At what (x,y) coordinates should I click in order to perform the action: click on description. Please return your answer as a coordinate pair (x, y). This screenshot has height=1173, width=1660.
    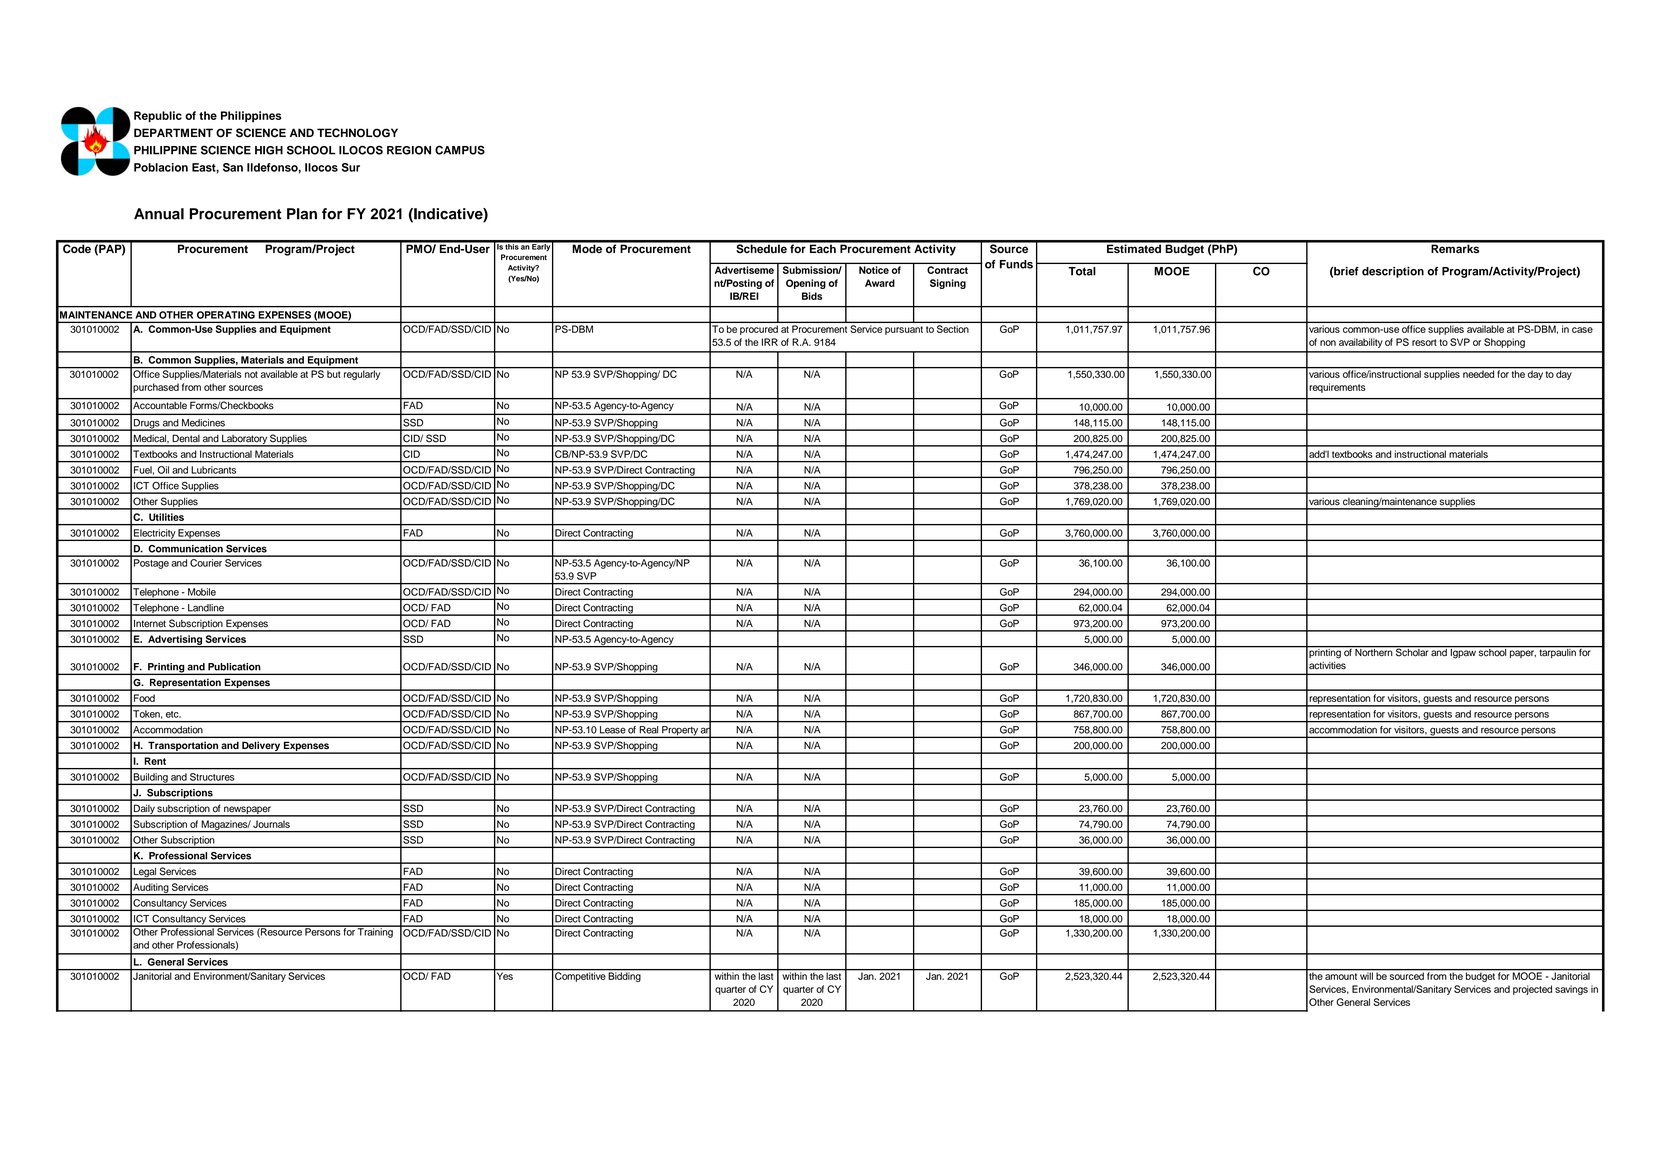
    Looking at the image, I should click on (1393, 272).
